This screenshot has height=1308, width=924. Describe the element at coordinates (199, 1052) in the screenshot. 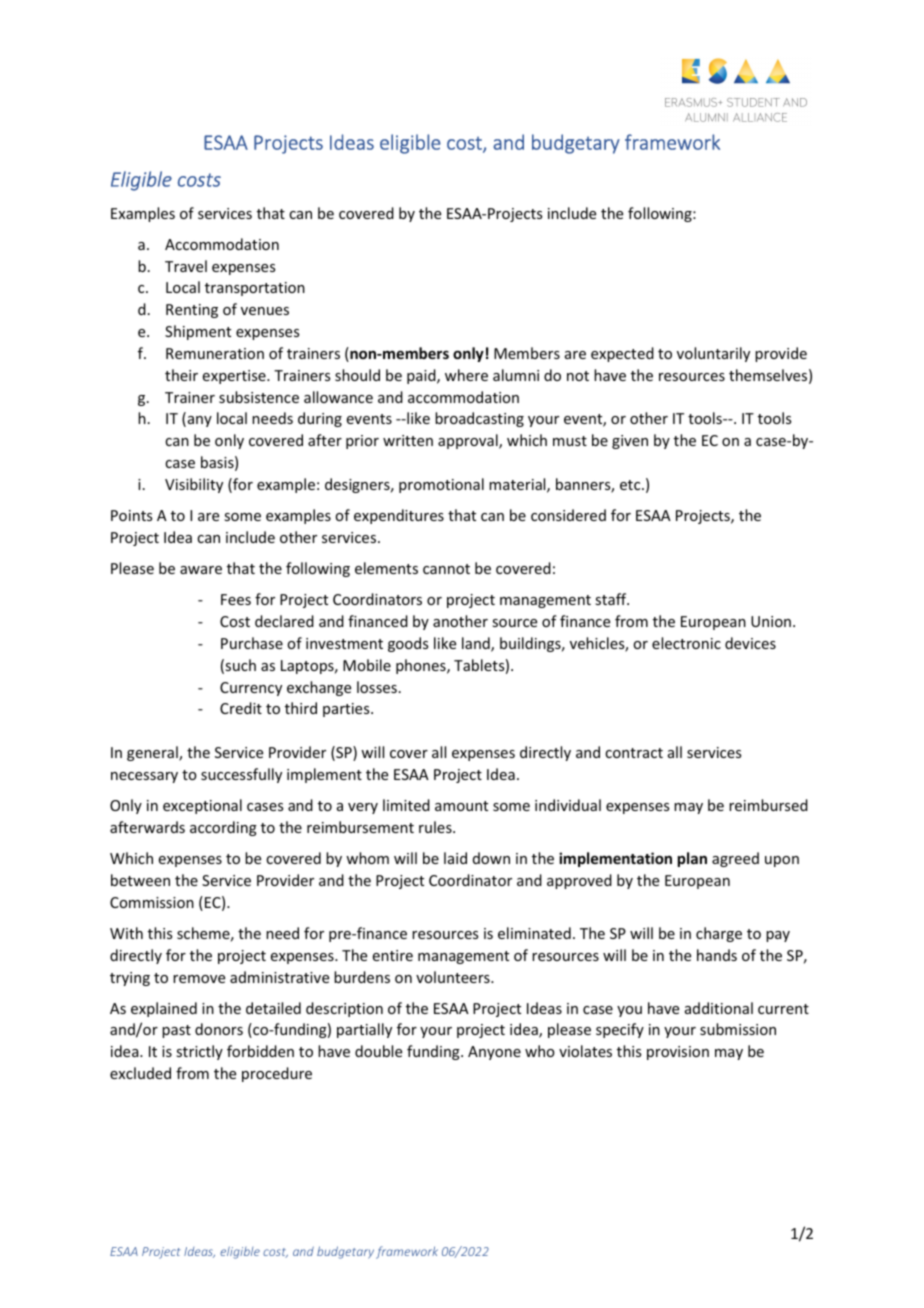

I see `strictly` at that location.
